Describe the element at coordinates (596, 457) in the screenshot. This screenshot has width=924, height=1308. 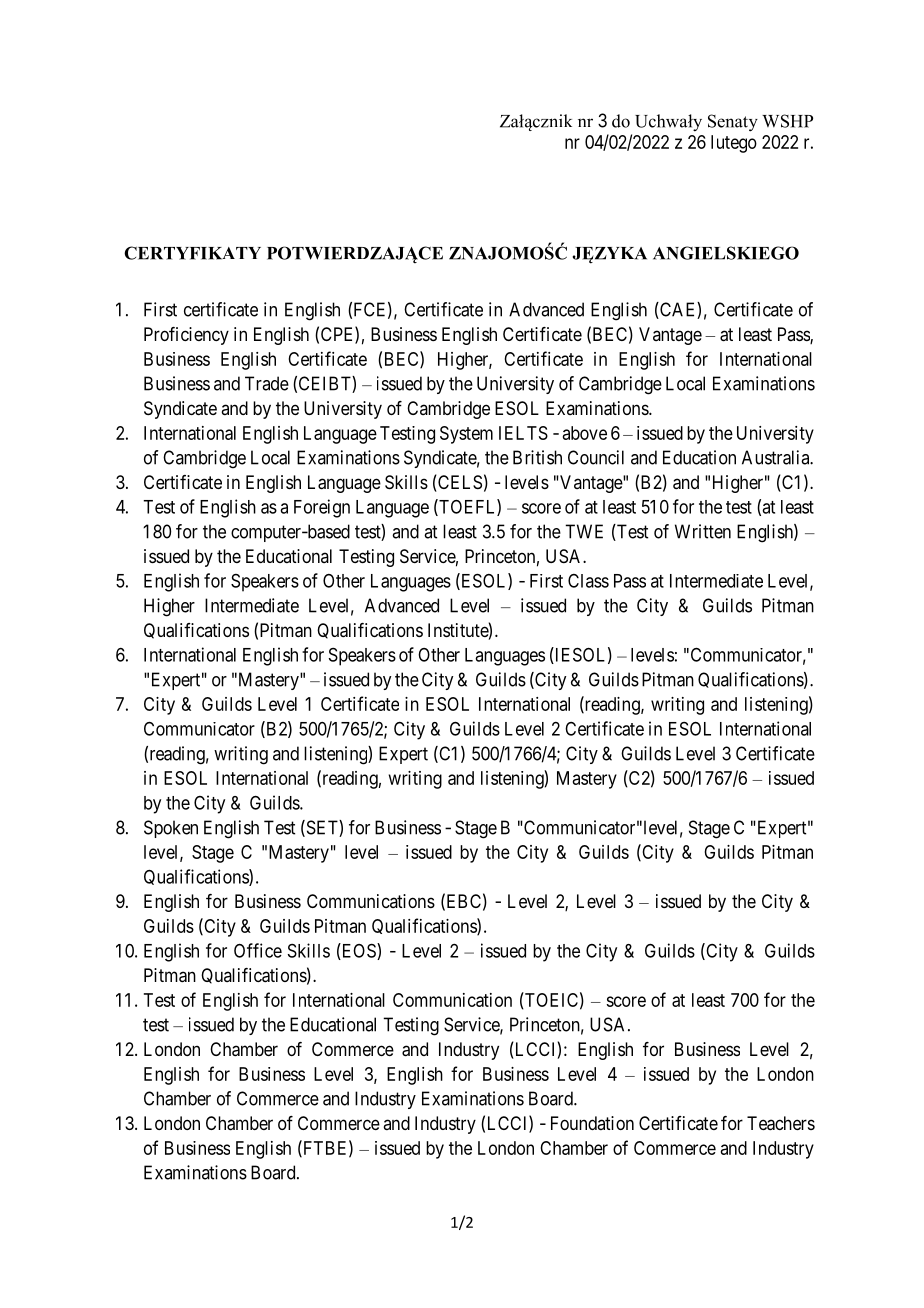
I see `Council` at that location.
